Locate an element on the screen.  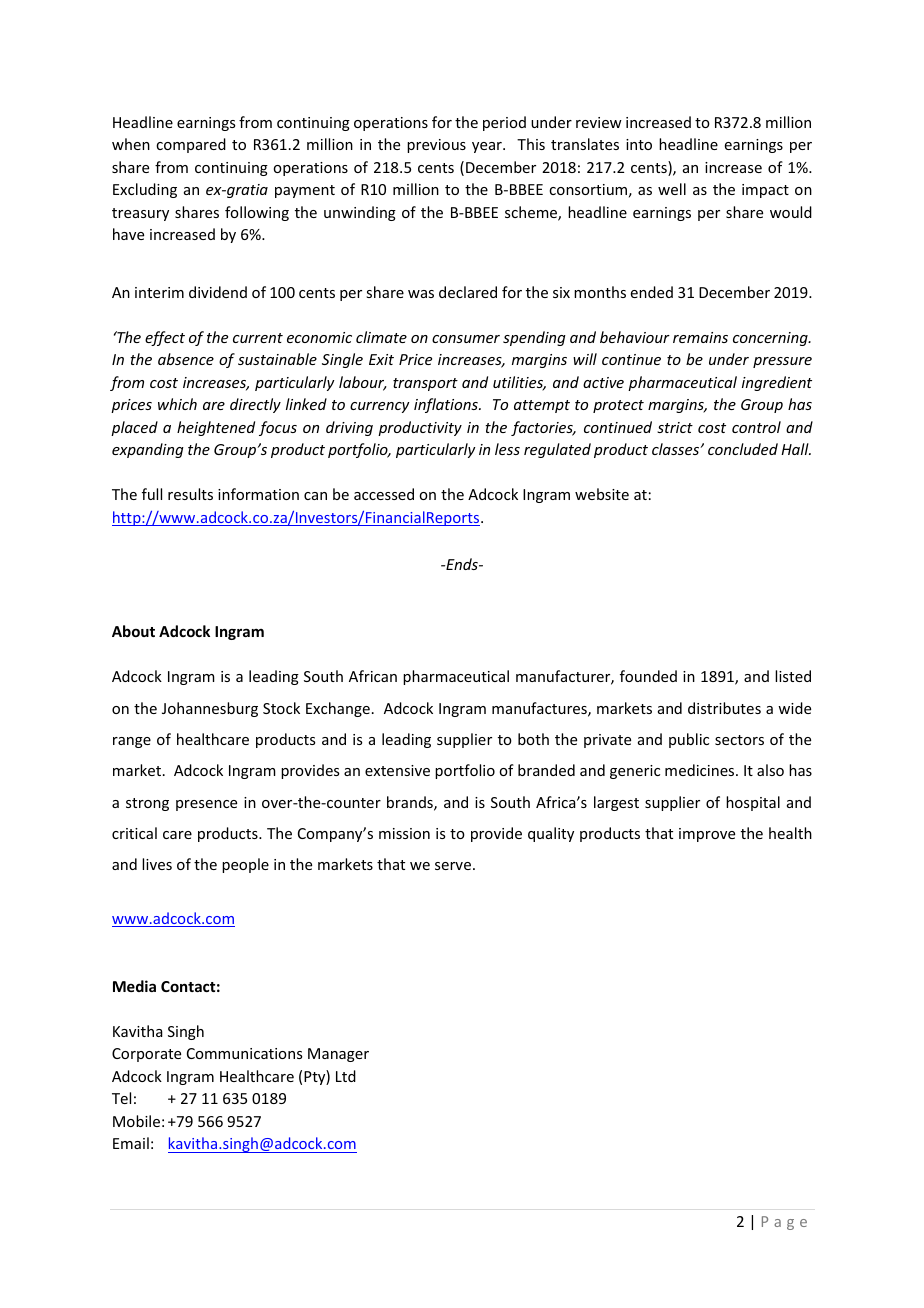
previous is located at coordinates (436, 146).
